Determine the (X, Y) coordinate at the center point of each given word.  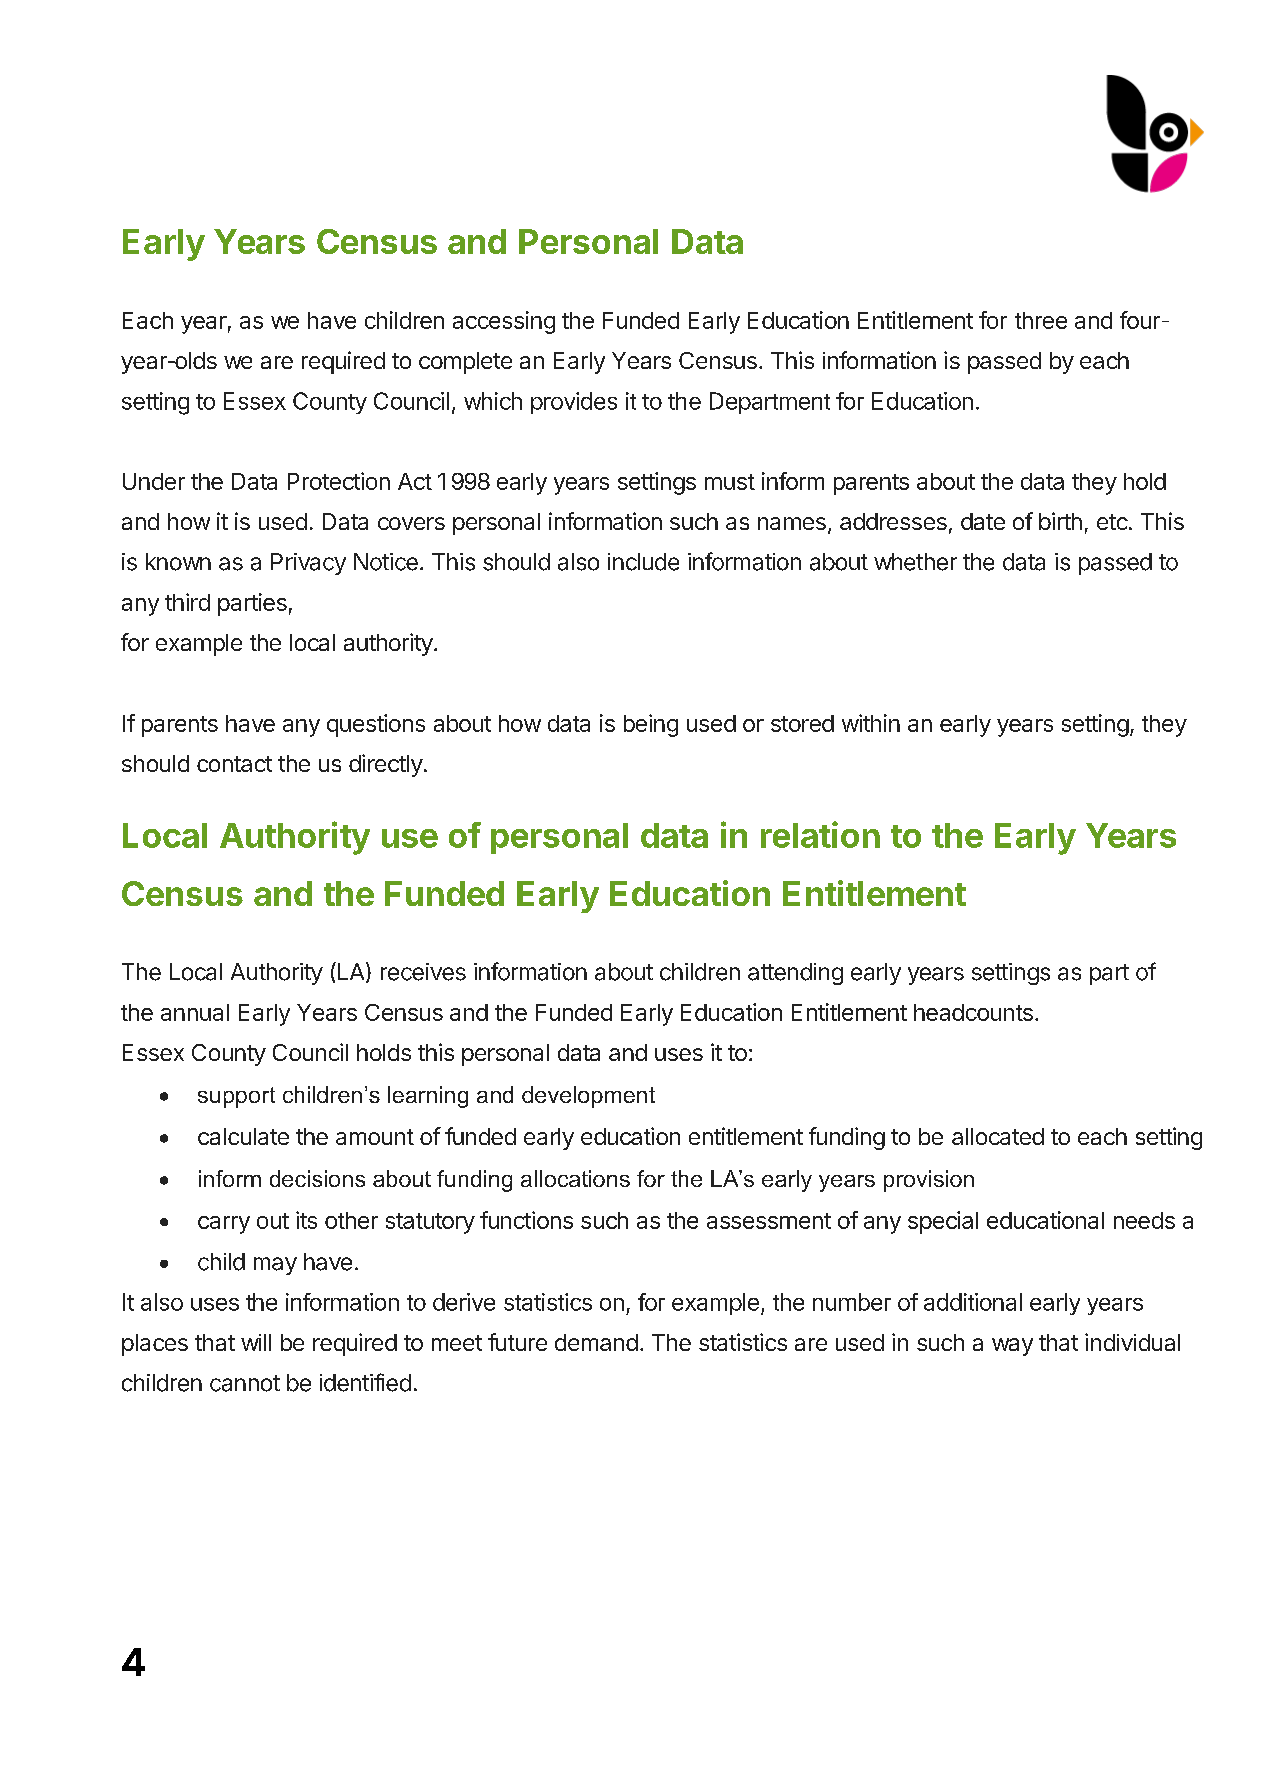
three (1041, 320)
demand (596, 1342)
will (256, 1342)
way (1012, 1347)
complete (465, 363)
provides (574, 403)
